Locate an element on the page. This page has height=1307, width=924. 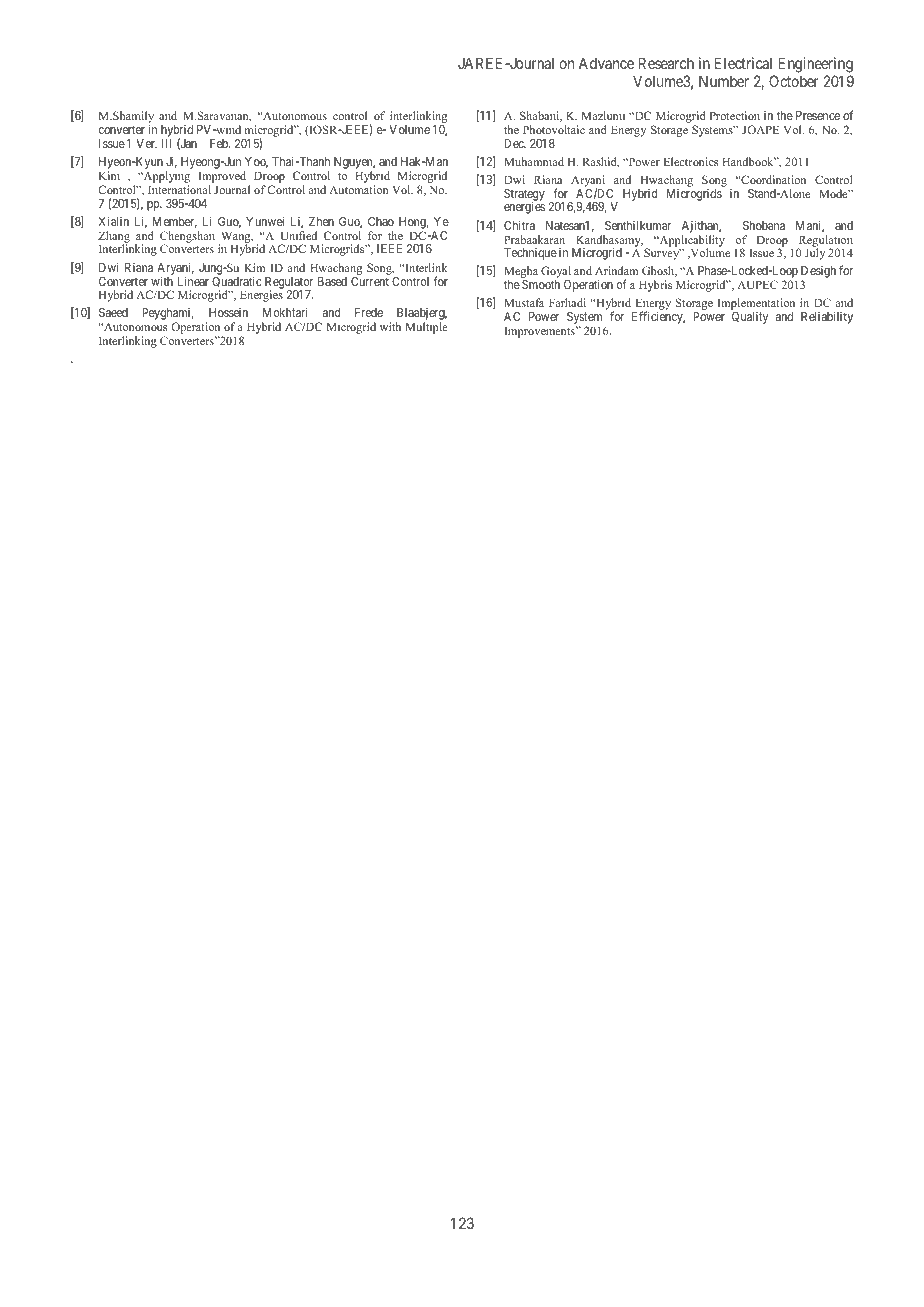
Advance is located at coordinates (606, 63).
